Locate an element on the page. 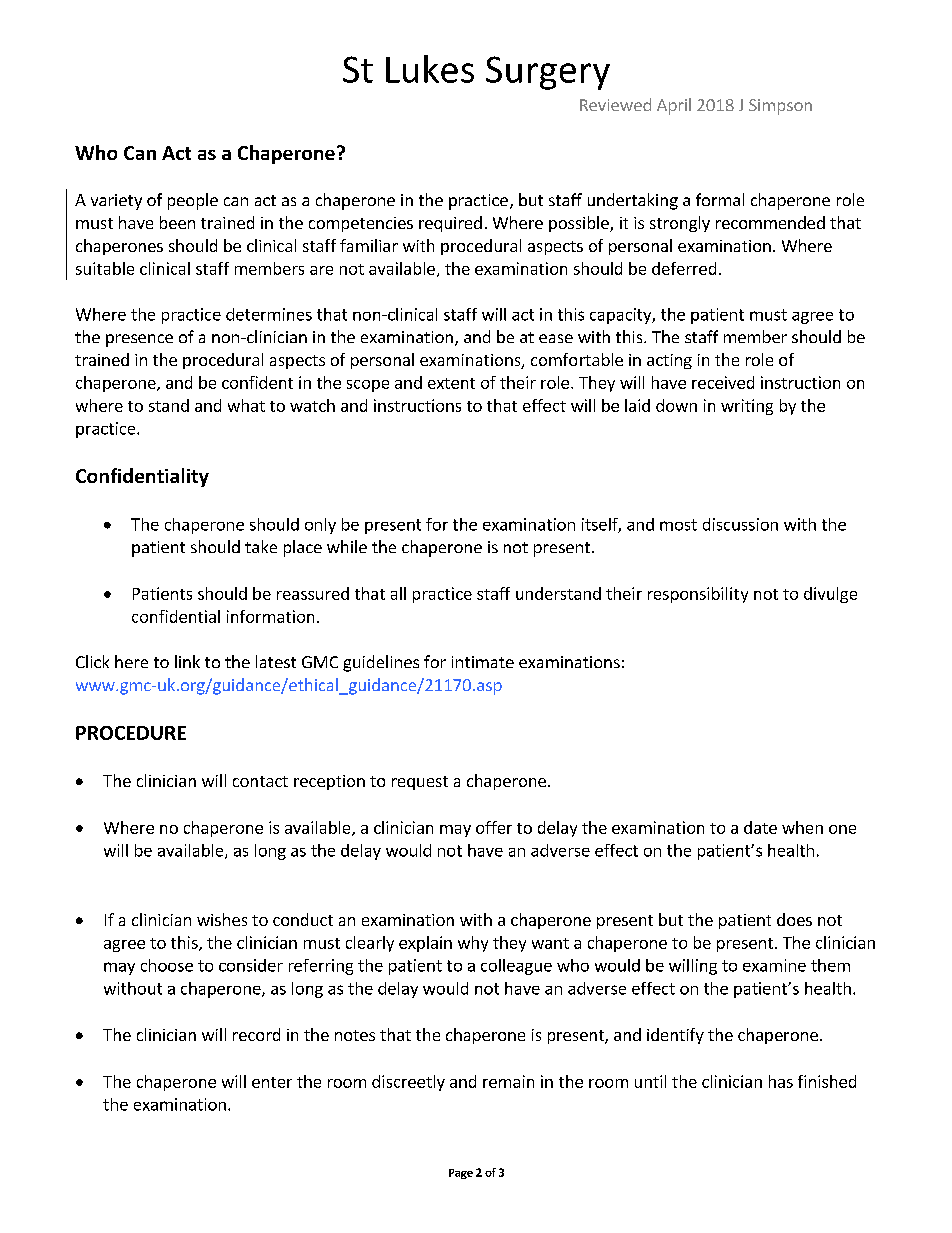 This page has height=1233, width=952. people is located at coordinates (193, 201).
